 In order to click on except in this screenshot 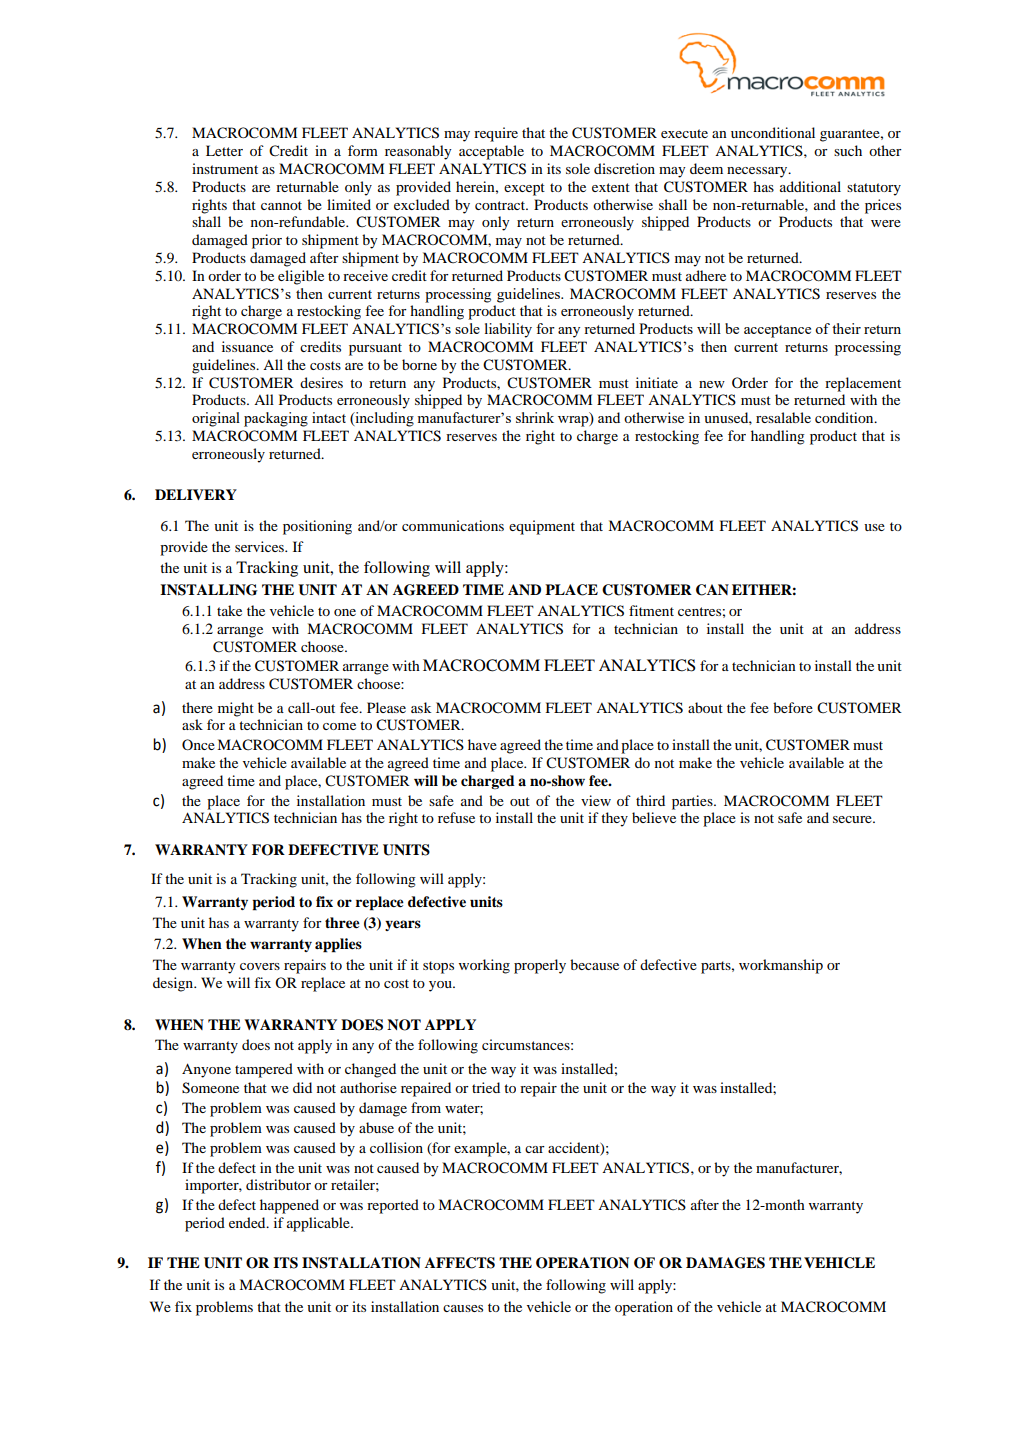, I will do `click(524, 189)`.
